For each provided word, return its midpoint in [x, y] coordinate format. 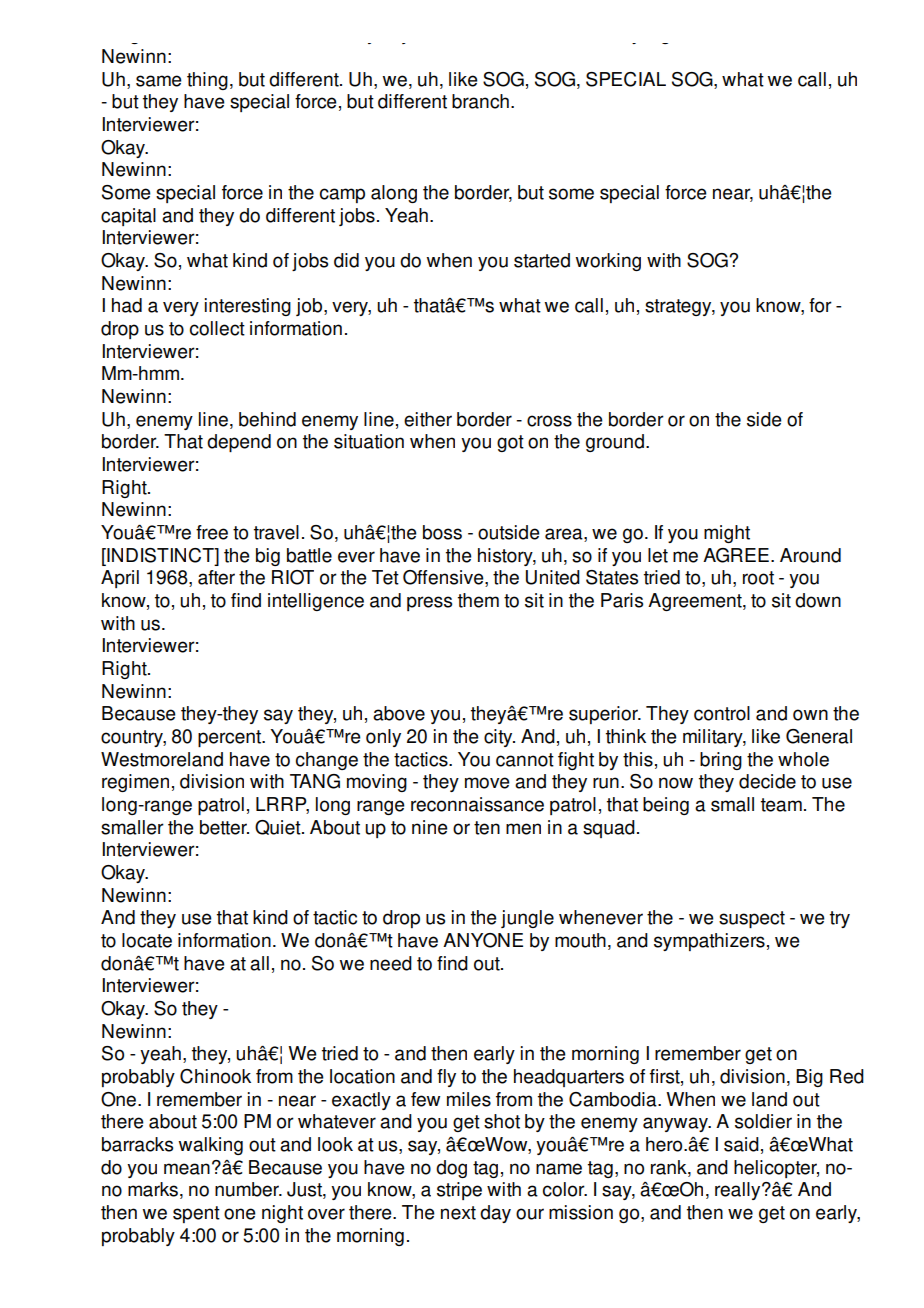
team [781, 805]
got [510, 443]
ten [487, 828]
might [727, 534]
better [224, 827]
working [608, 262]
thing [207, 81]
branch [480, 101]
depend [239, 443]
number [248, 1189]
